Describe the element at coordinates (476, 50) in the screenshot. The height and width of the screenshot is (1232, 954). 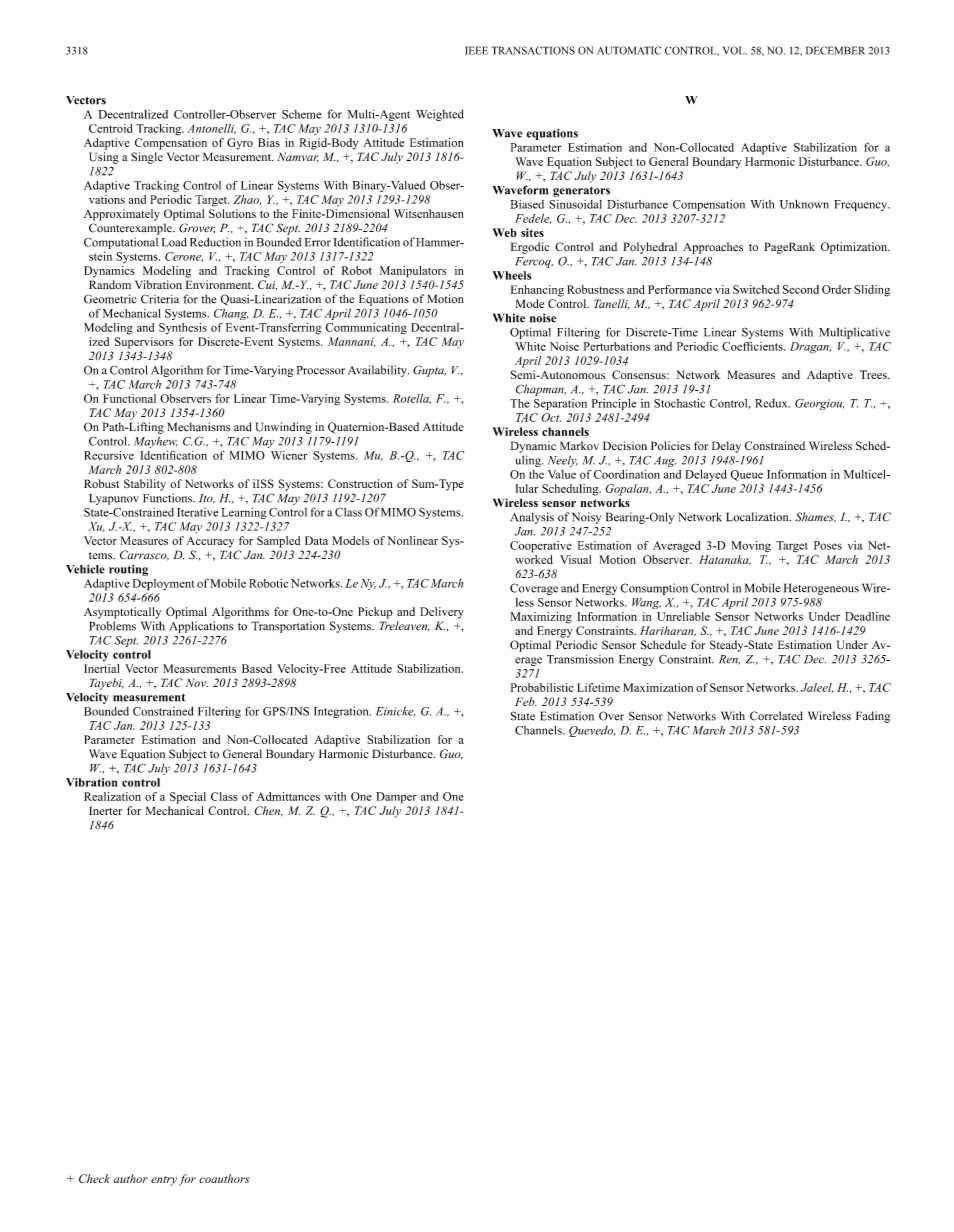
I see `IEEE` at that location.
